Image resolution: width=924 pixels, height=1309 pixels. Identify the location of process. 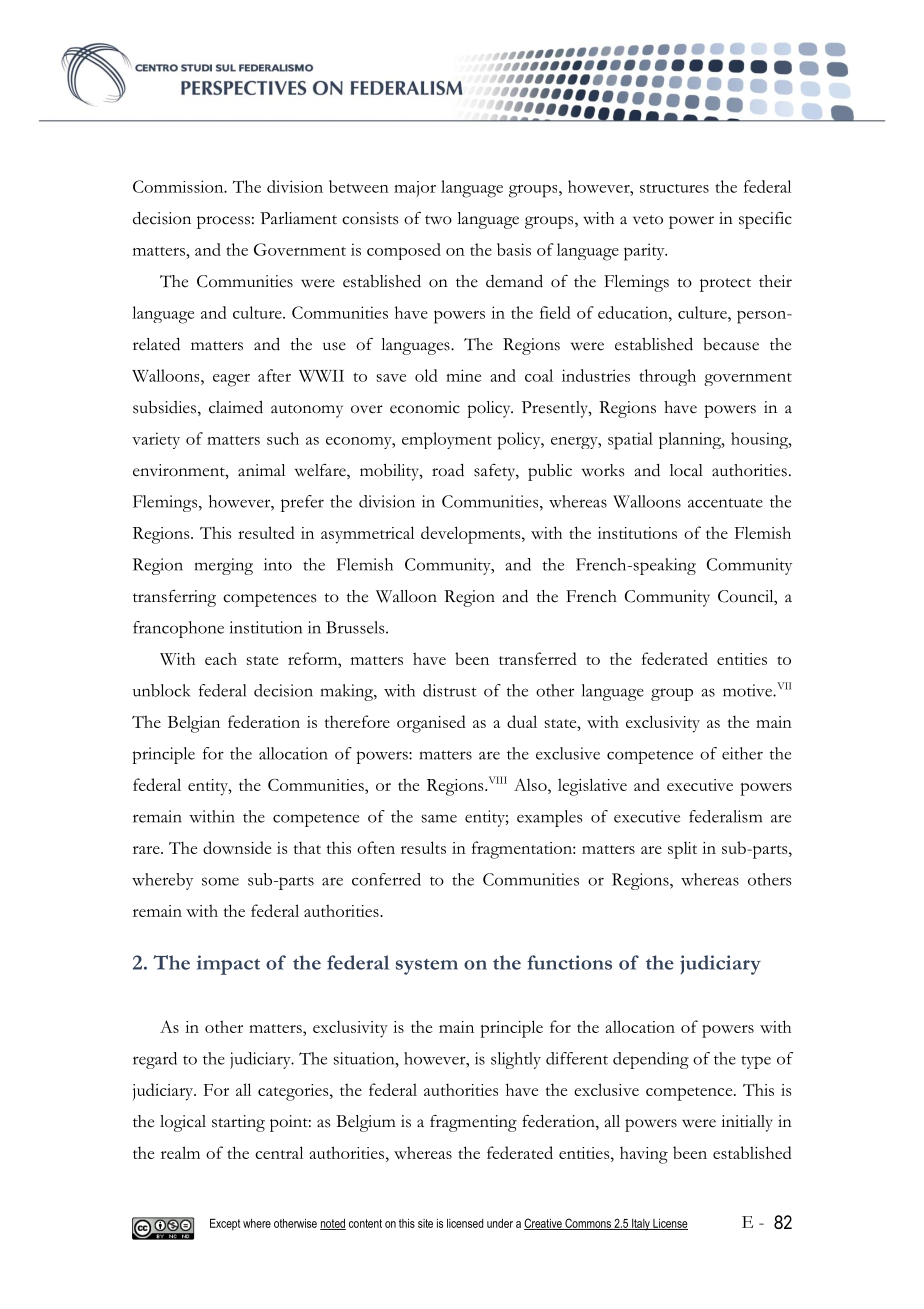
(223, 222).
